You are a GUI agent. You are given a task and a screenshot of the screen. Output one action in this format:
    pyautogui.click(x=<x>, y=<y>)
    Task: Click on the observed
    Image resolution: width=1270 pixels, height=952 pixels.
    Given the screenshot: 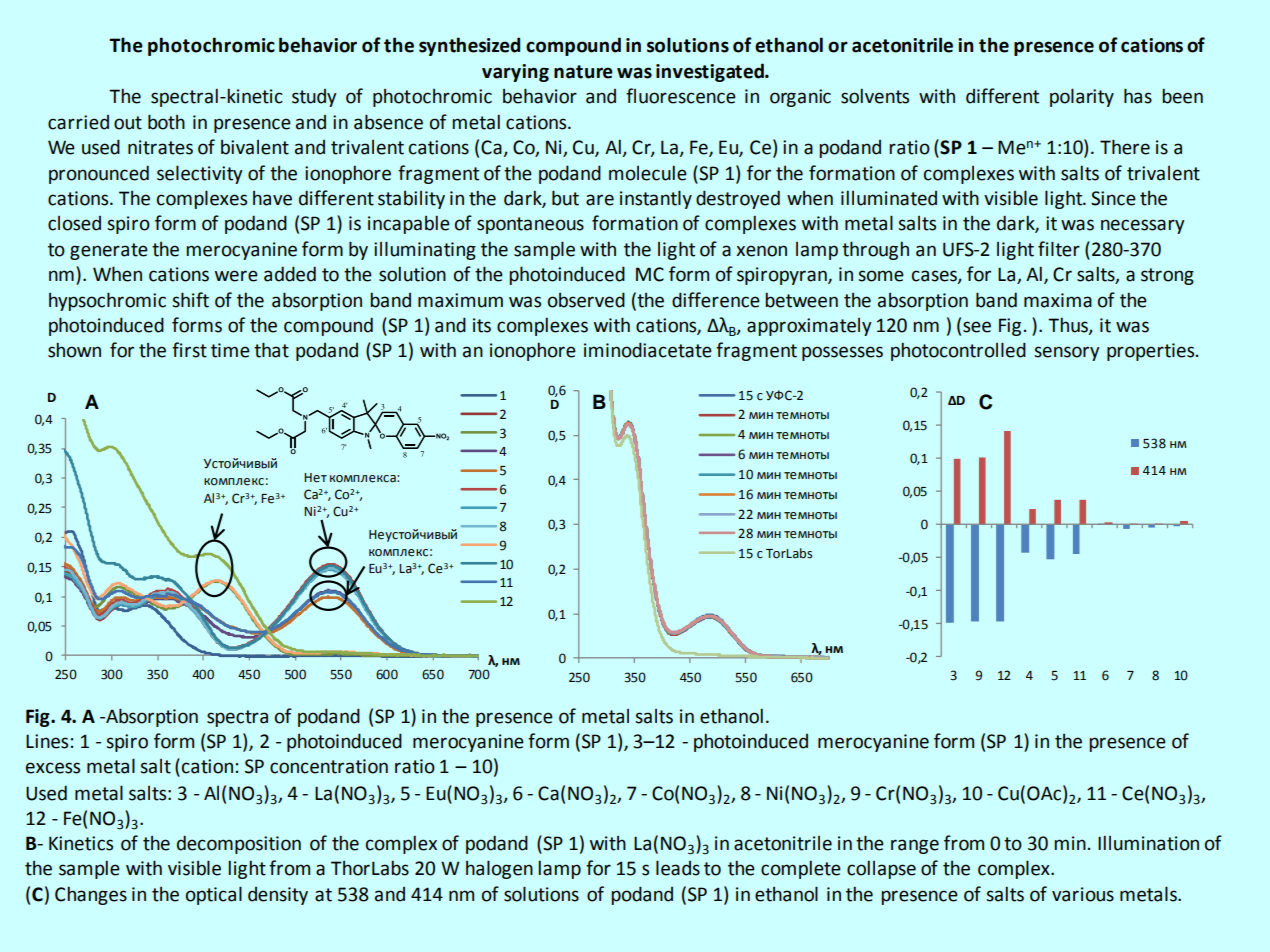 What is the action you would take?
    pyautogui.click(x=586, y=300)
